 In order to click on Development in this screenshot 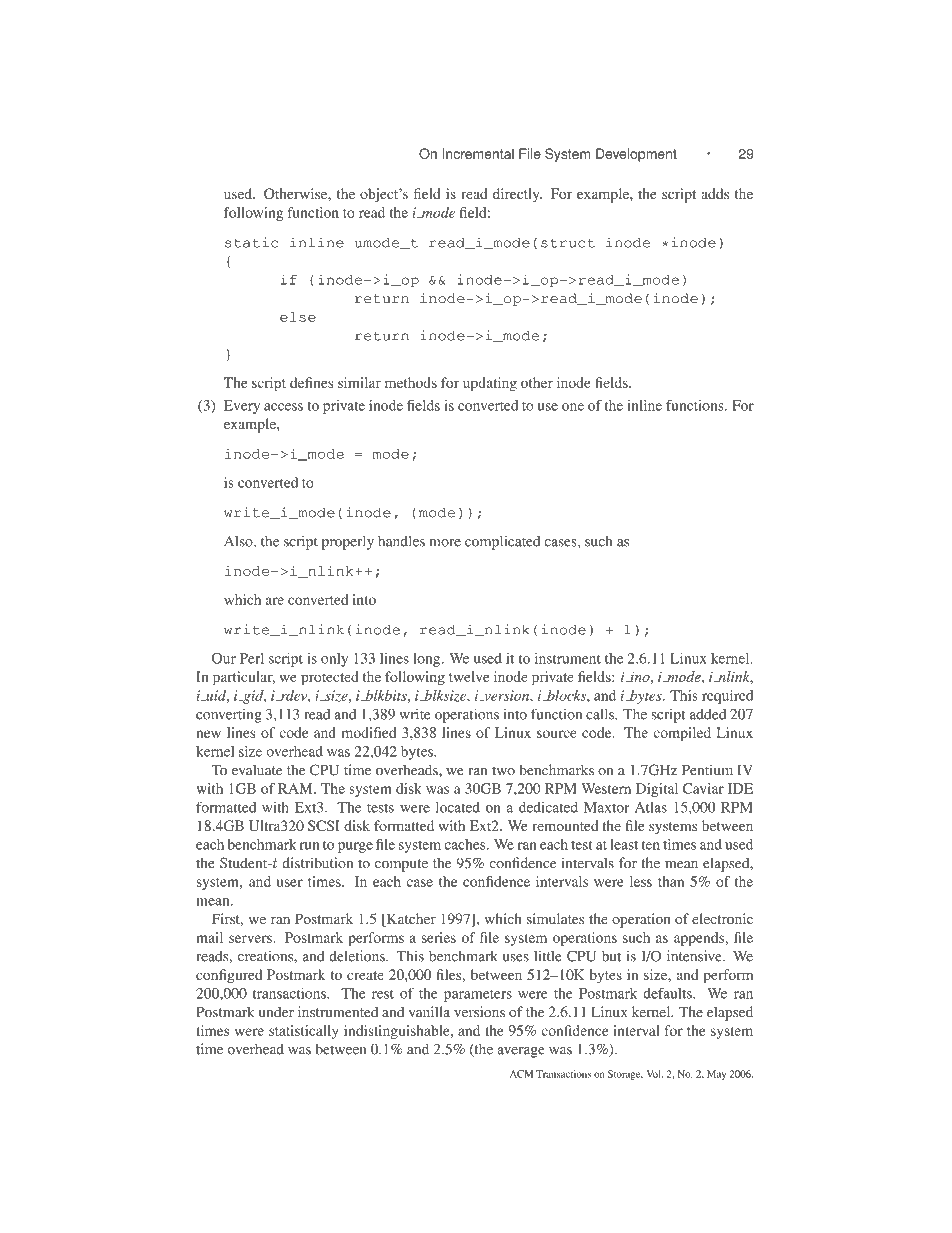, I will do `click(636, 155)`.
